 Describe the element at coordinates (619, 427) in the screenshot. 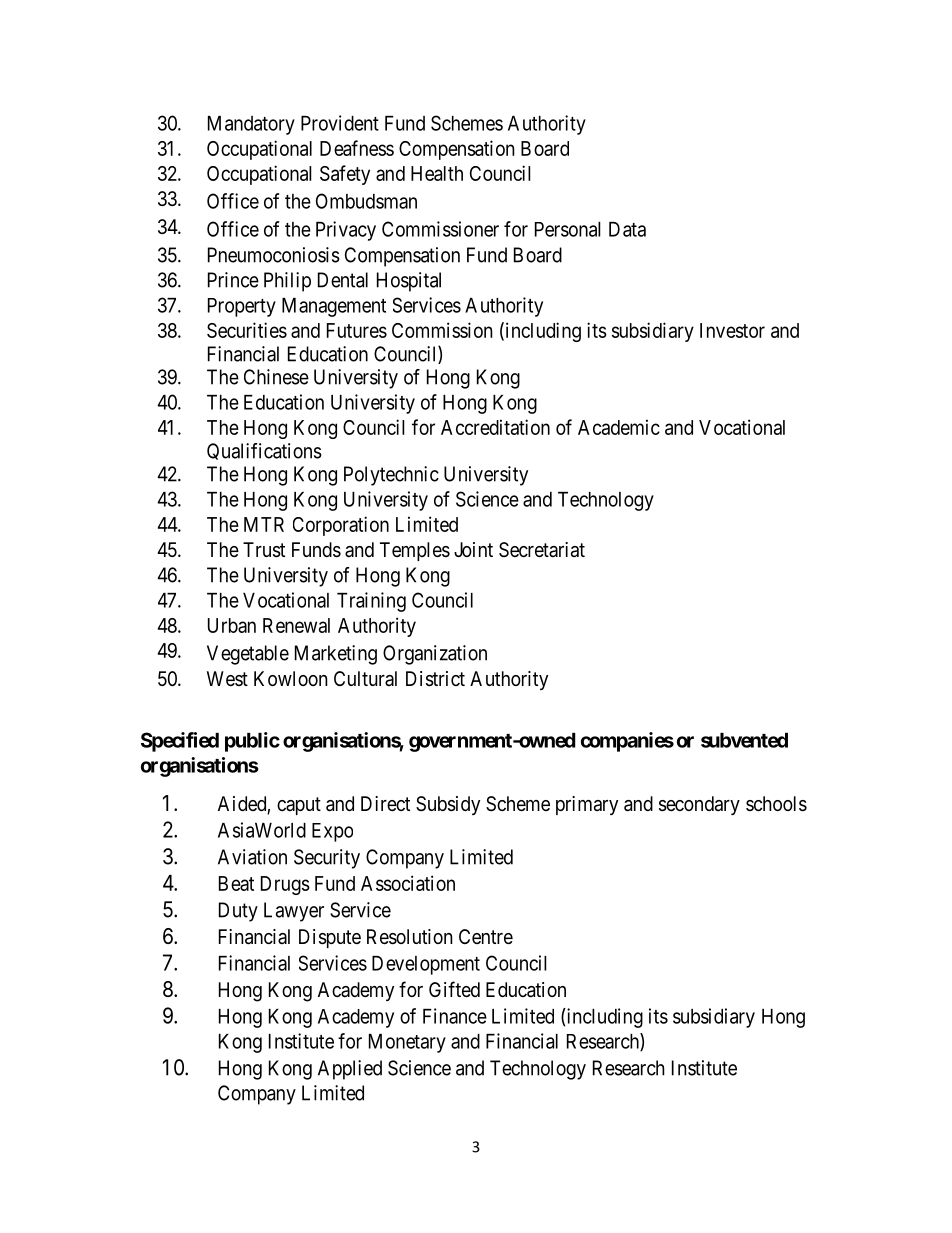

I see `Academic` at that location.
